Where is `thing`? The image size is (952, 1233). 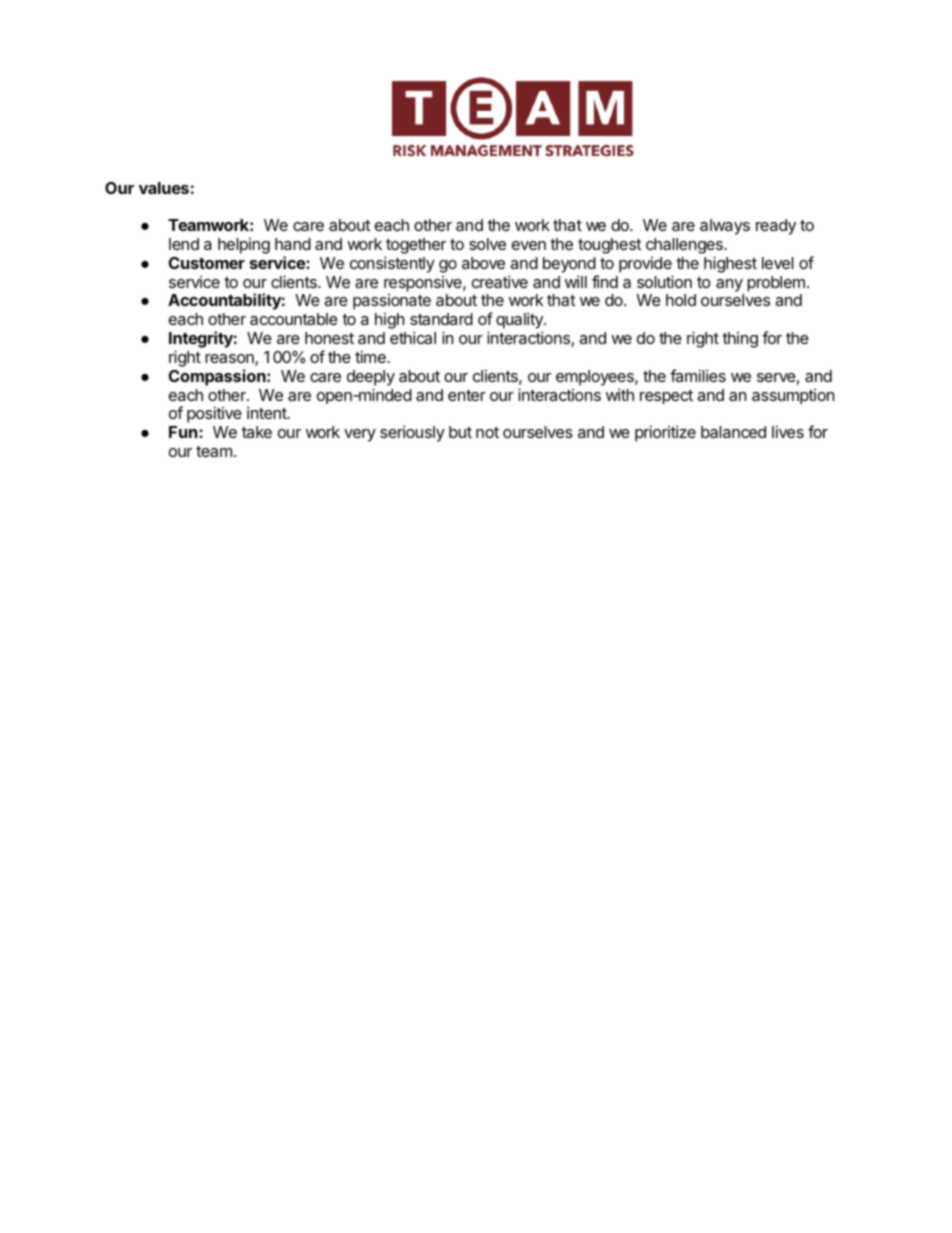 thing is located at coordinates (740, 340).
